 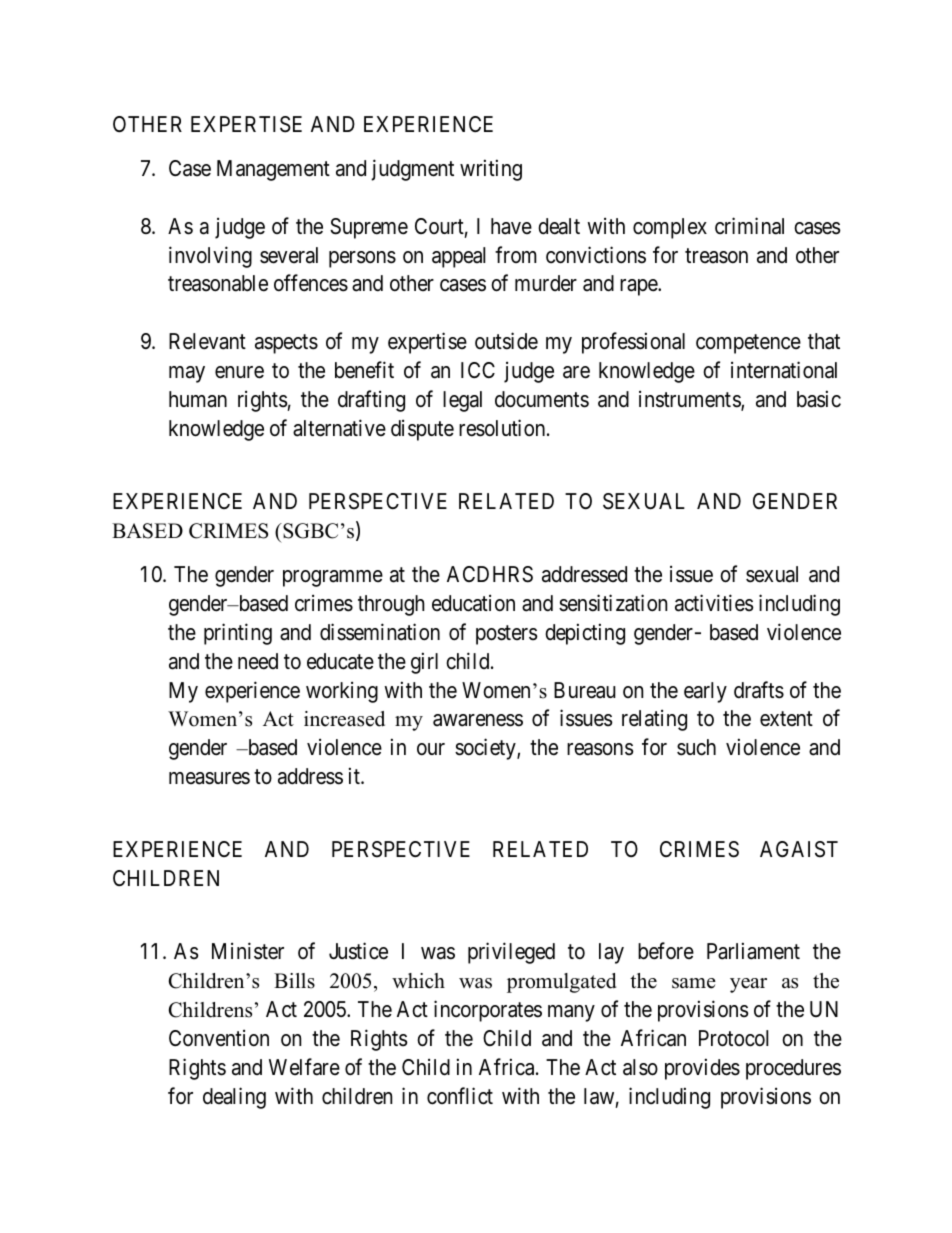 I want to click on instruments, so click(x=690, y=400).
